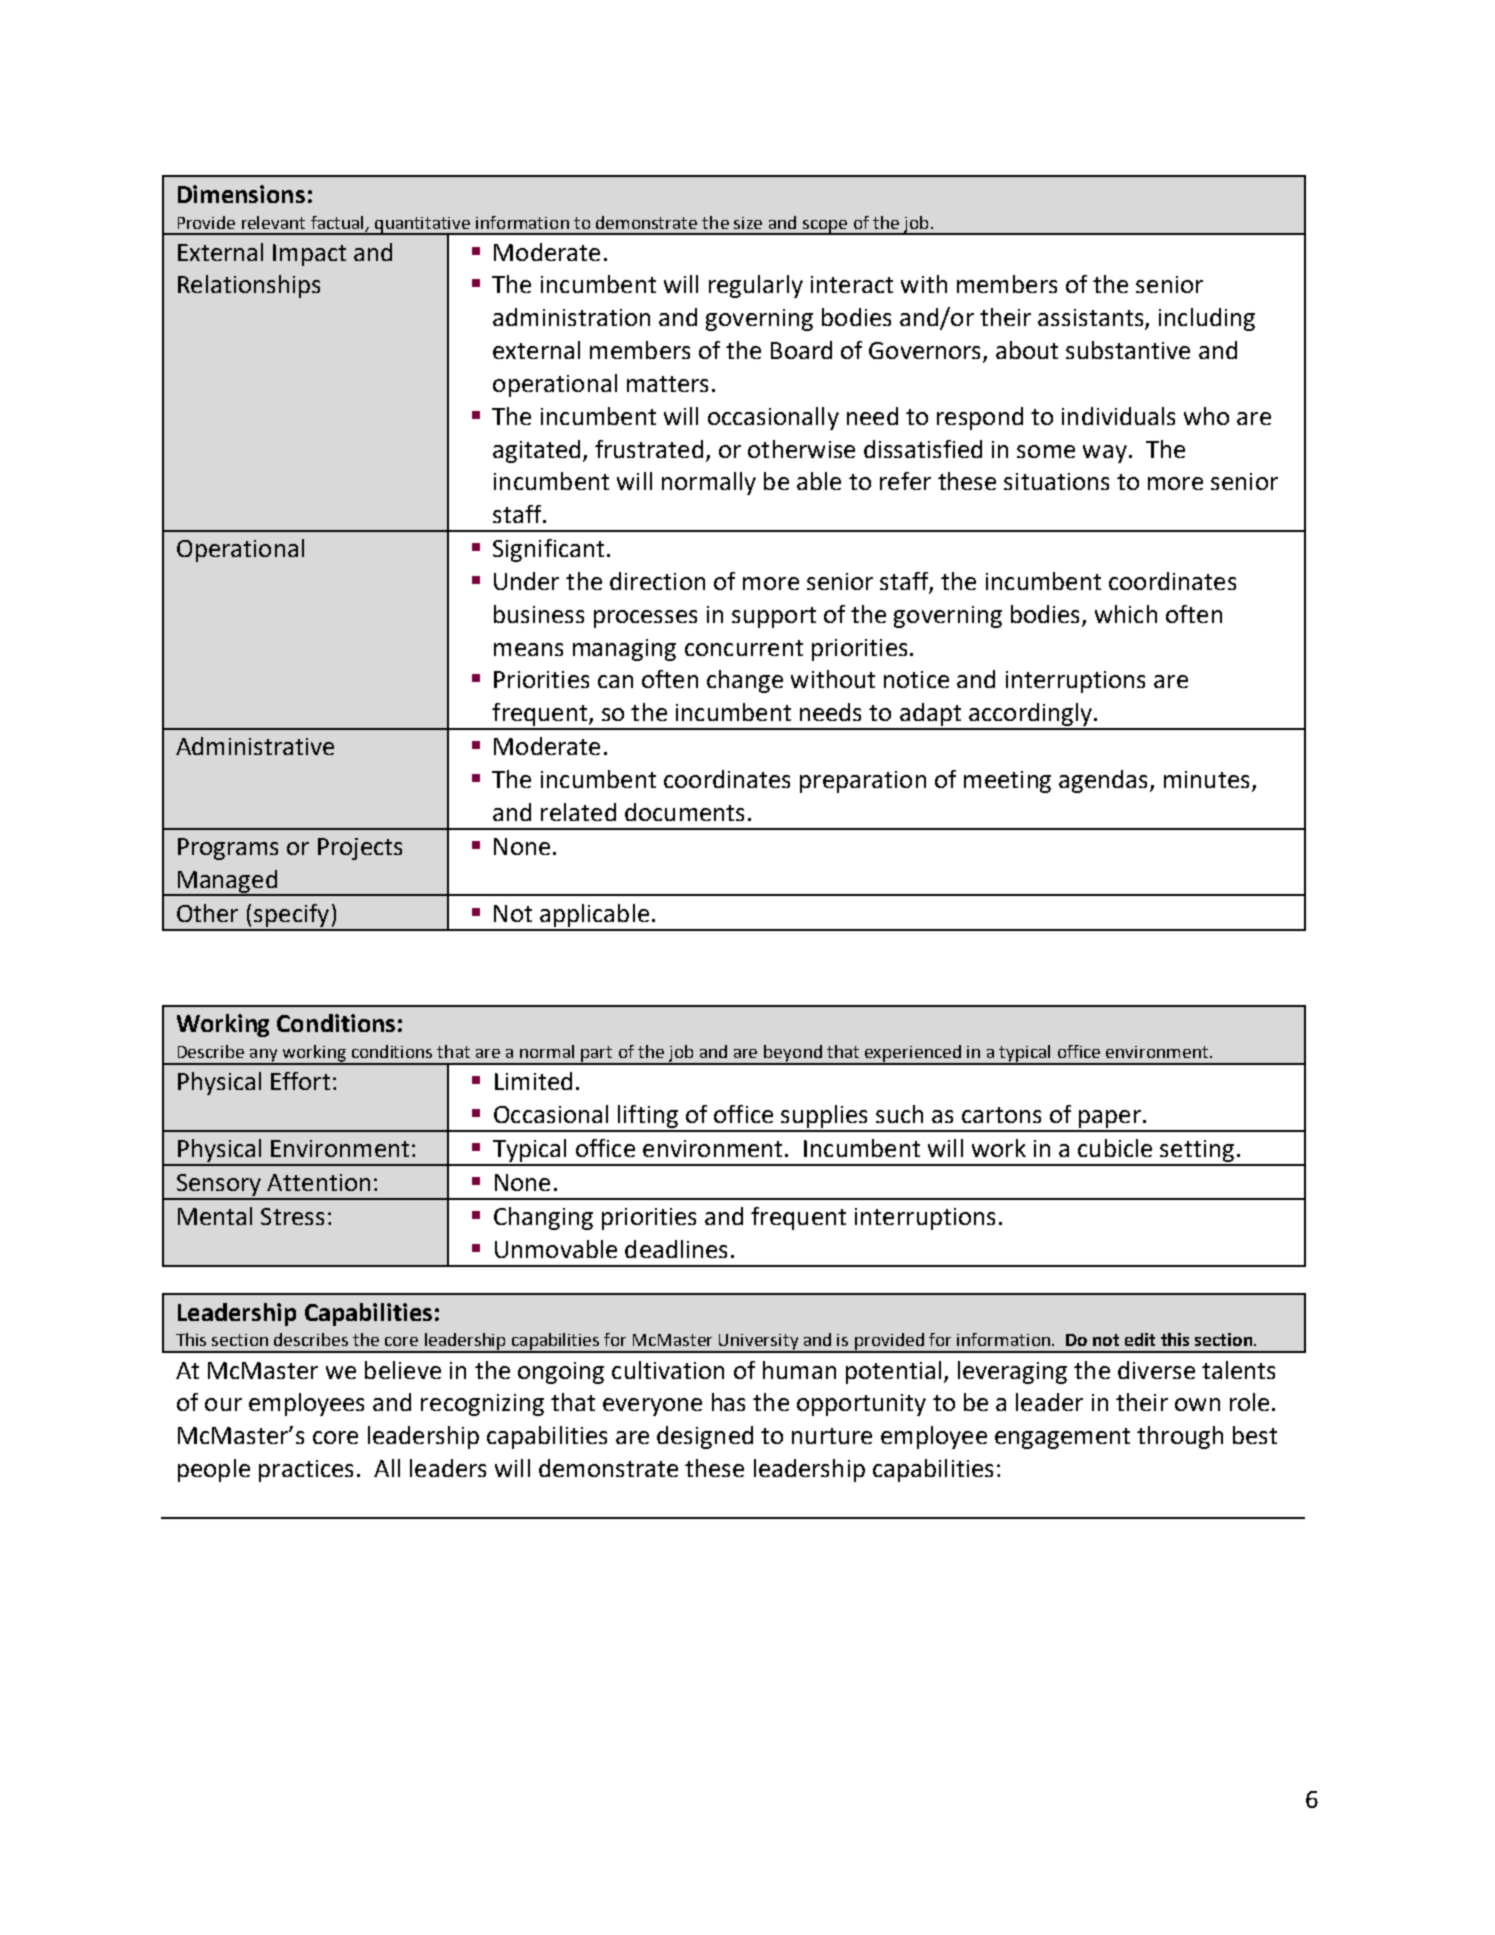 This page has width=1495, height=1935. I want to click on assistants, so click(1092, 319).
